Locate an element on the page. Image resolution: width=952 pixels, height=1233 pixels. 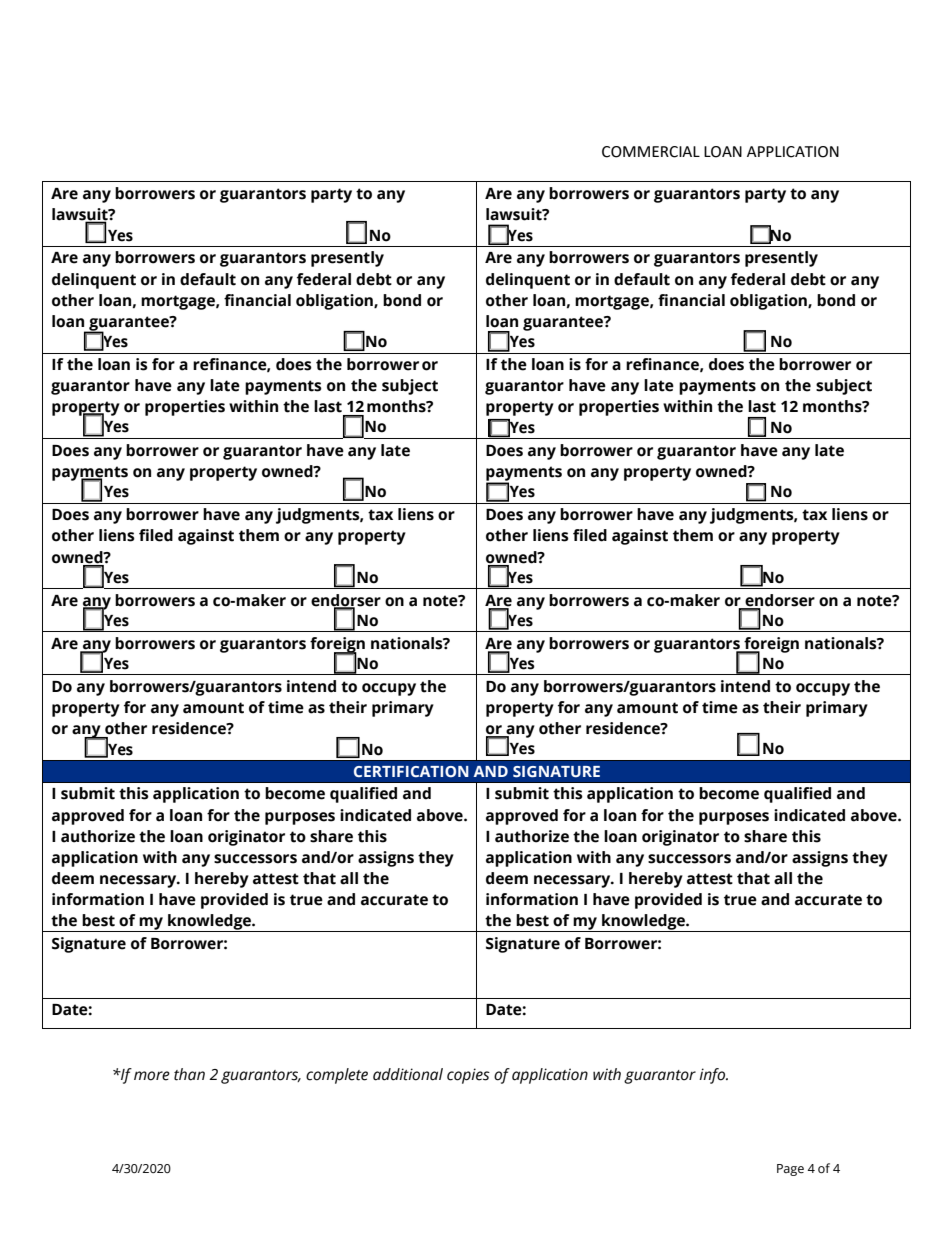
Page is located at coordinates (790, 1170).
